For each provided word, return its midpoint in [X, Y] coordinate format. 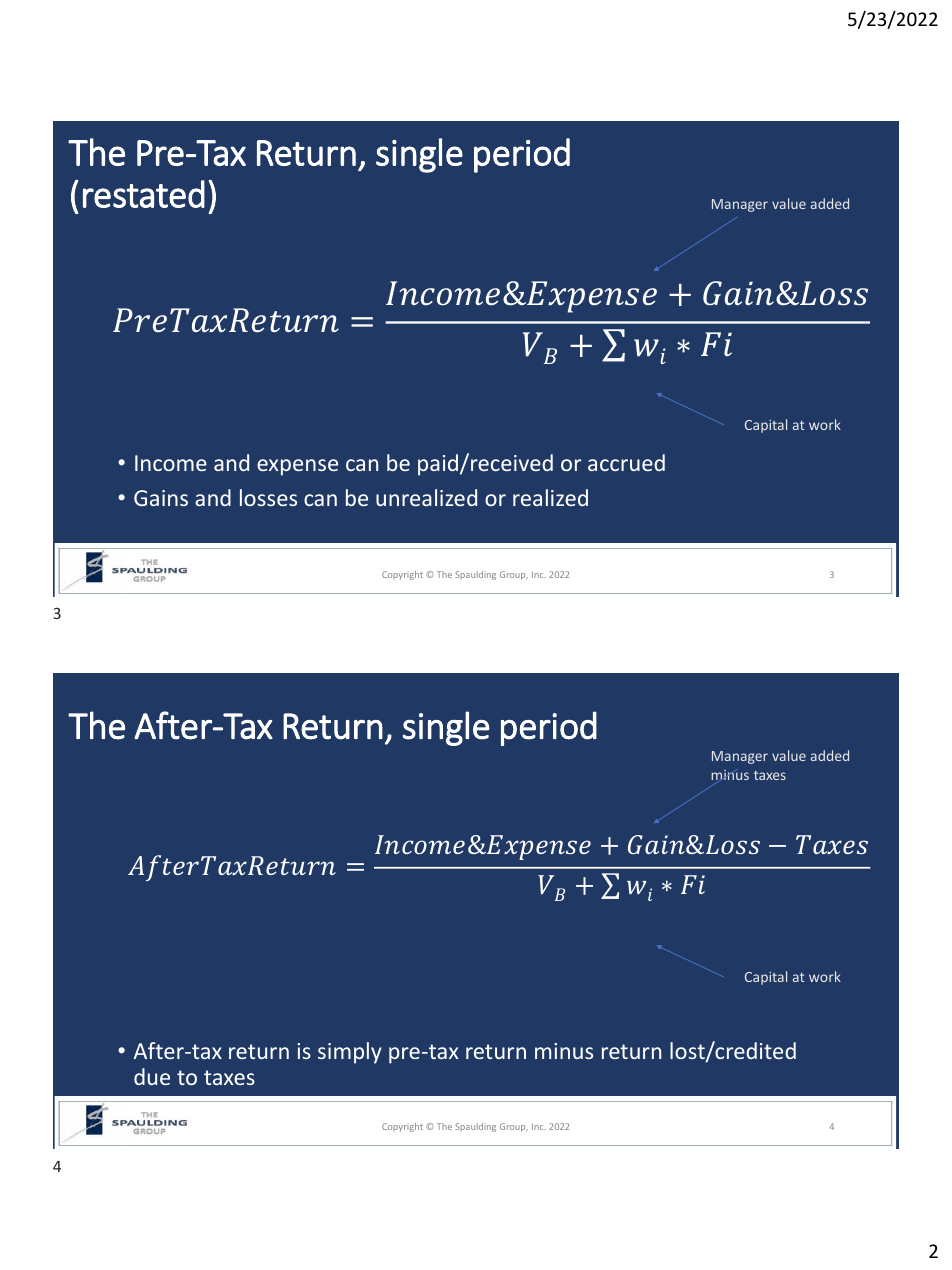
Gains [161, 498]
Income [171, 463]
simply [350, 1053]
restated [144, 194]
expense [297, 467]
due [152, 1076]
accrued [626, 462]
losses [268, 497]
